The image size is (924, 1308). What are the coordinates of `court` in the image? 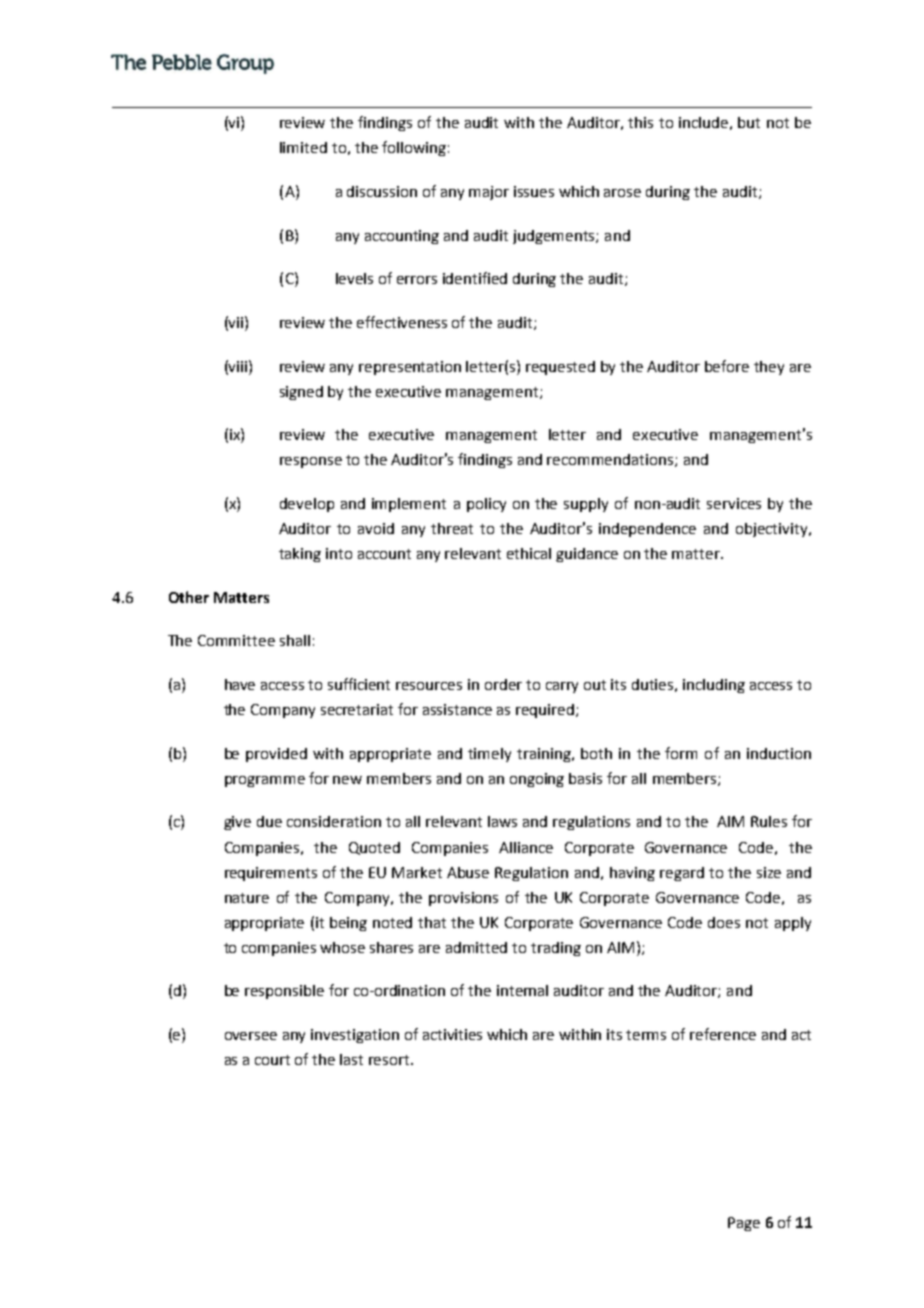 It's located at (272, 1060).
